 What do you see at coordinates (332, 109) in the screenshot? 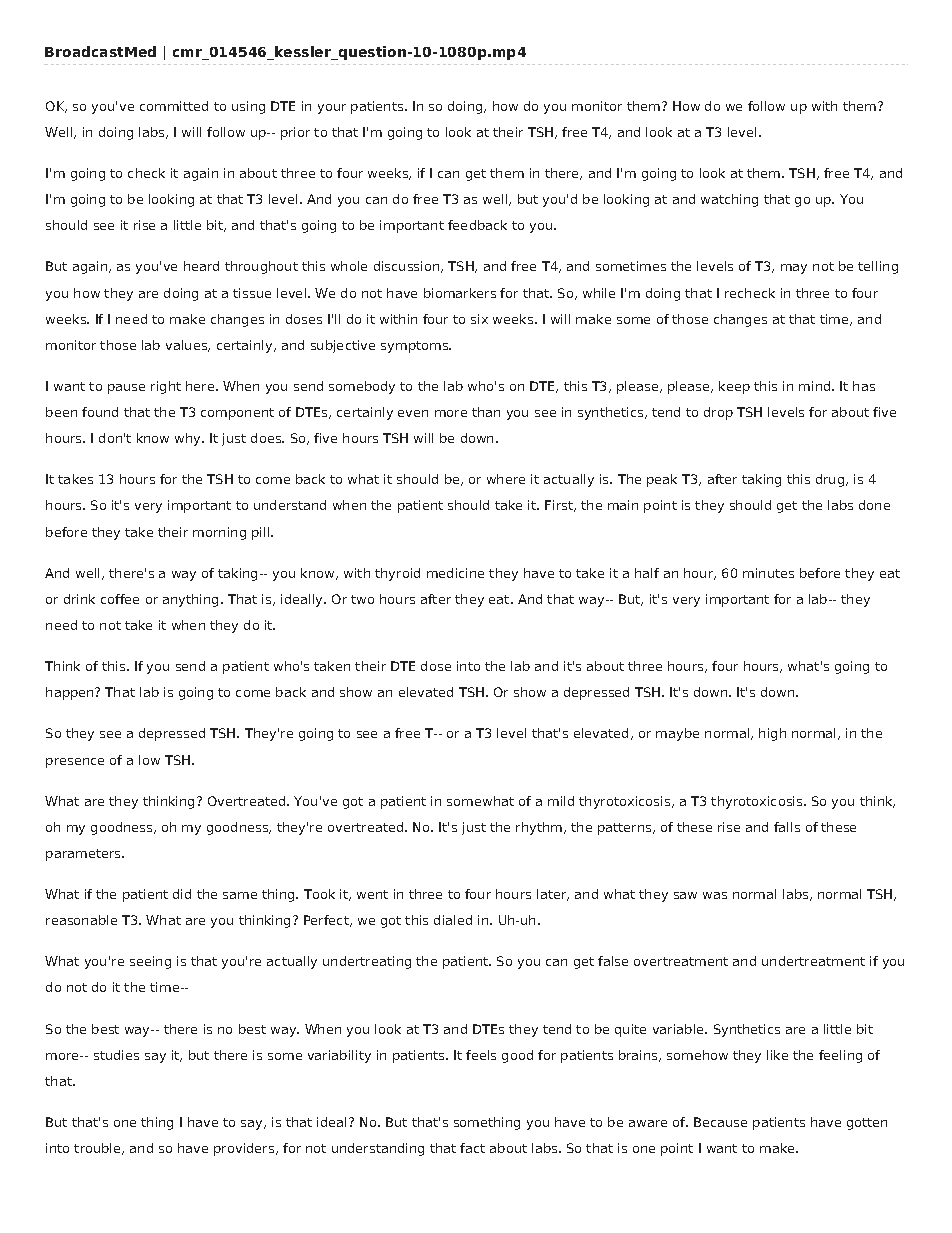
I see `your` at bounding box center [332, 109].
